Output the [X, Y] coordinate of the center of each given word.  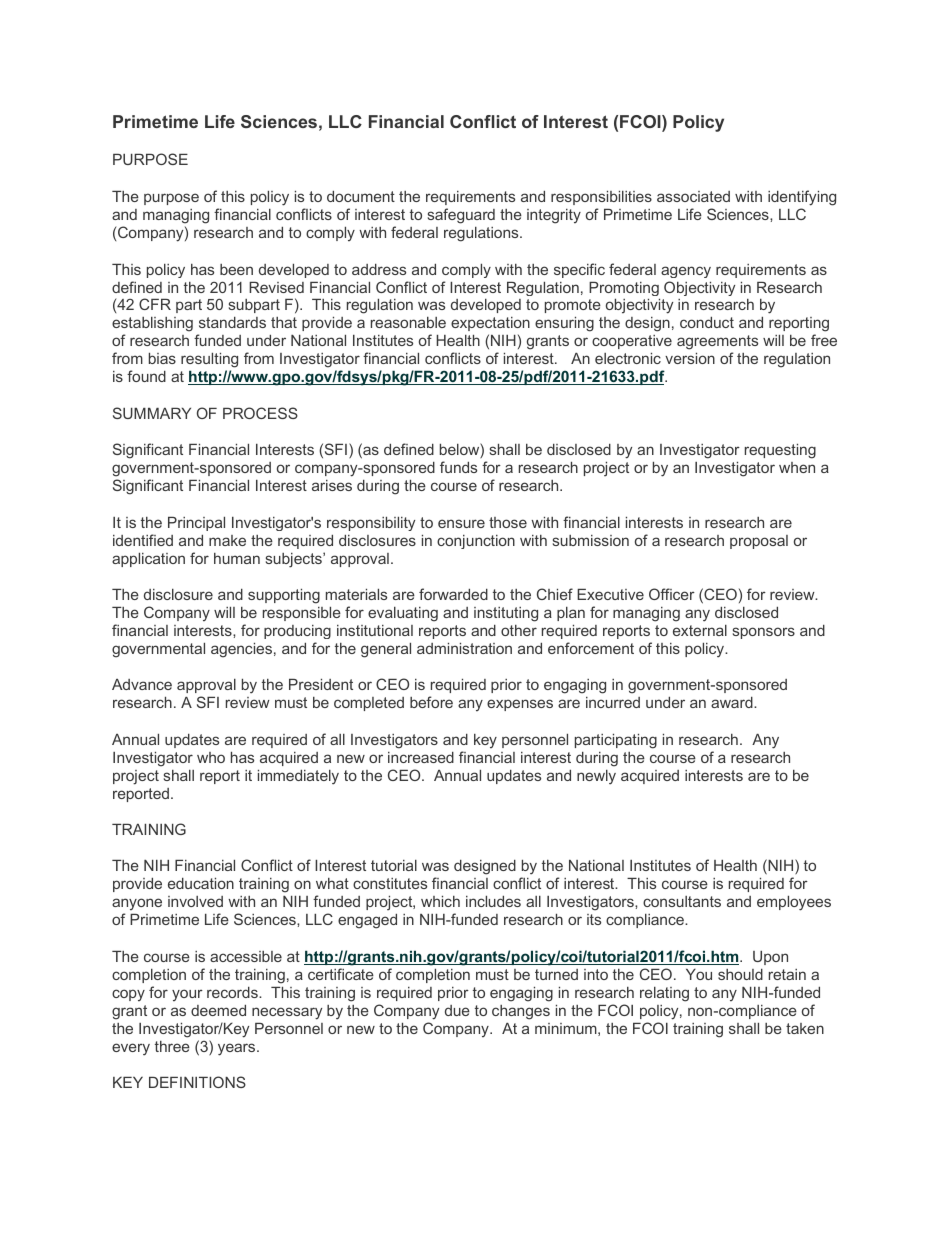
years [238, 1049]
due [457, 1010]
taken [805, 1028]
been [236, 269]
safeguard [461, 216]
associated [693, 196]
